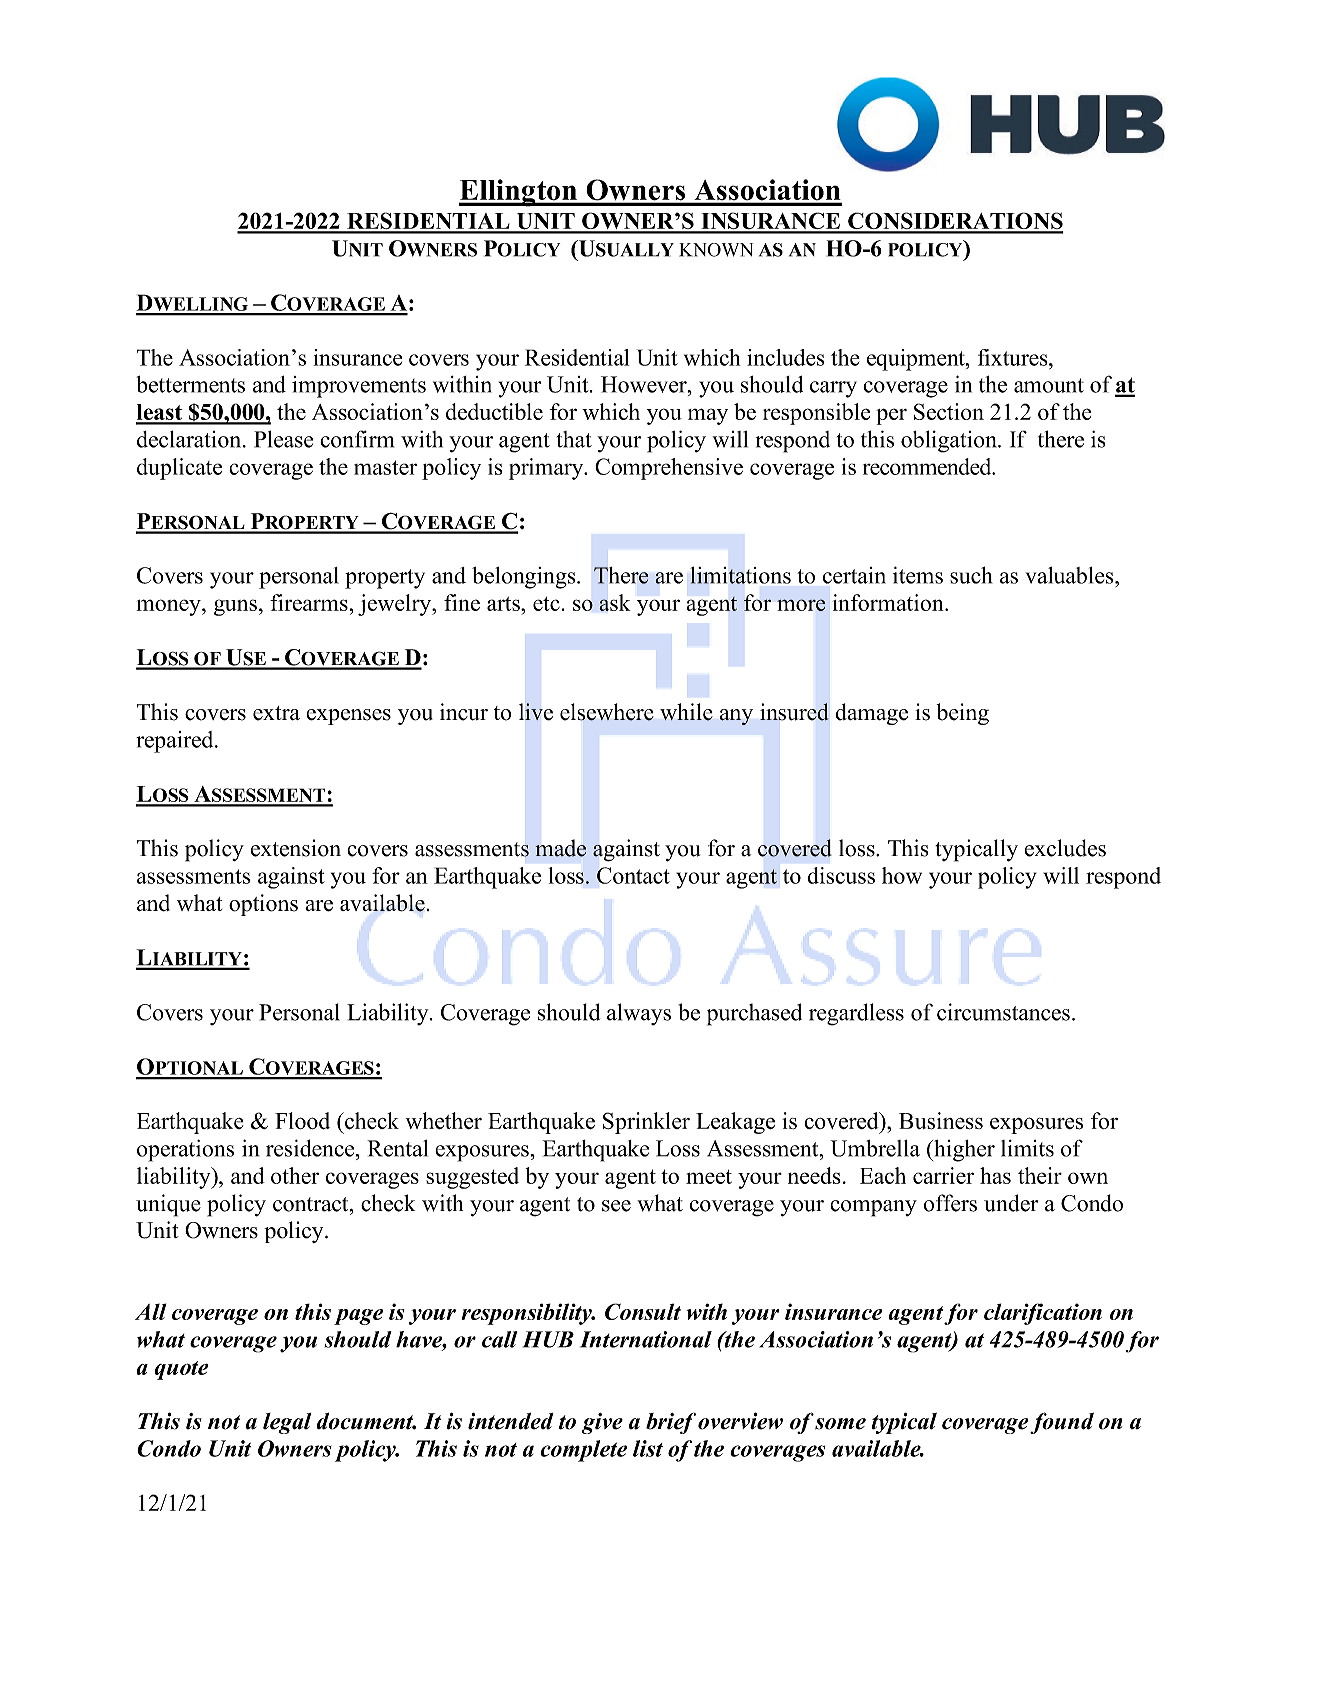  What do you see at coordinates (296, 848) in the screenshot?
I see `extension` at bounding box center [296, 848].
